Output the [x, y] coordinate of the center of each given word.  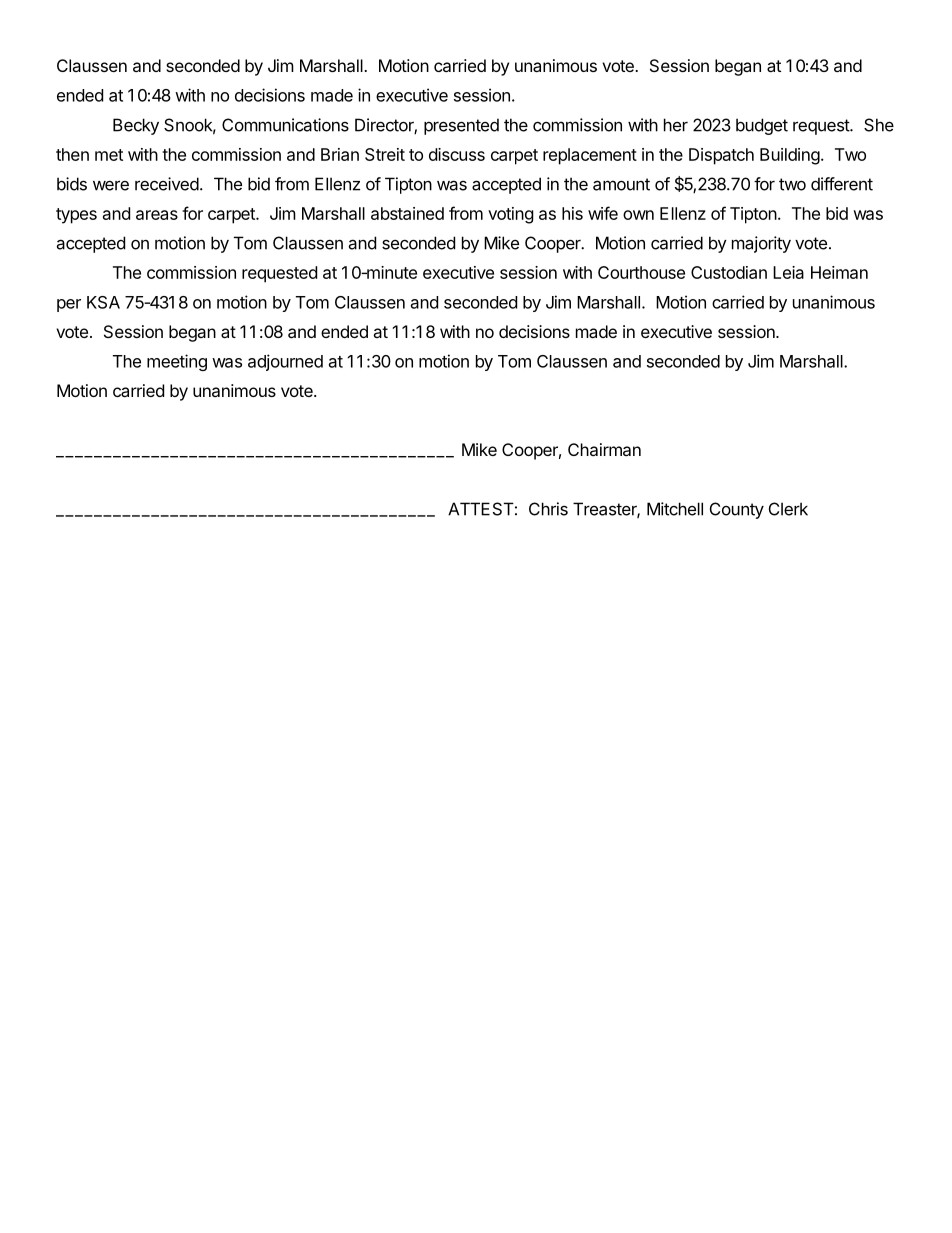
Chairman [604, 449]
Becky [136, 126]
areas [157, 215]
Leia [788, 272]
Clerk [788, 509]
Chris [548, 509]
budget [762, 126]
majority [761, 244]
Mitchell [675, 509]
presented [461, 126]
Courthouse [641, 272]
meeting [177, 362]
